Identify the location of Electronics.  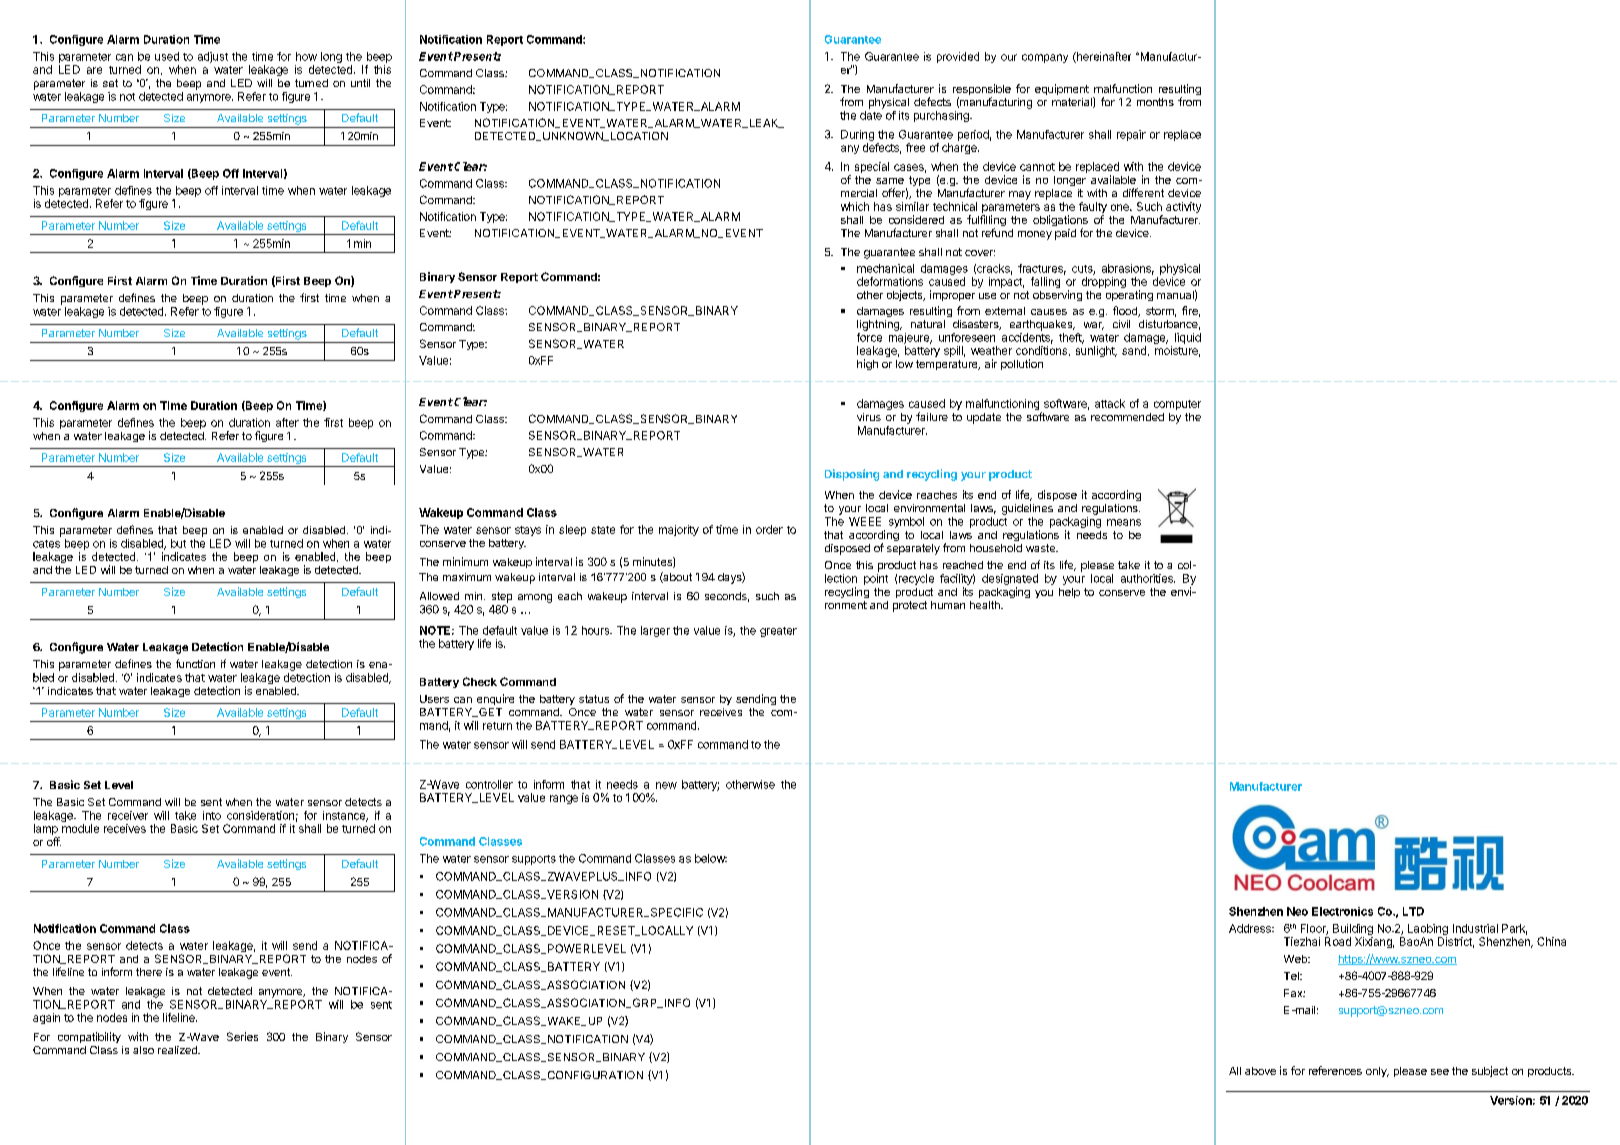
(1342, 911).
